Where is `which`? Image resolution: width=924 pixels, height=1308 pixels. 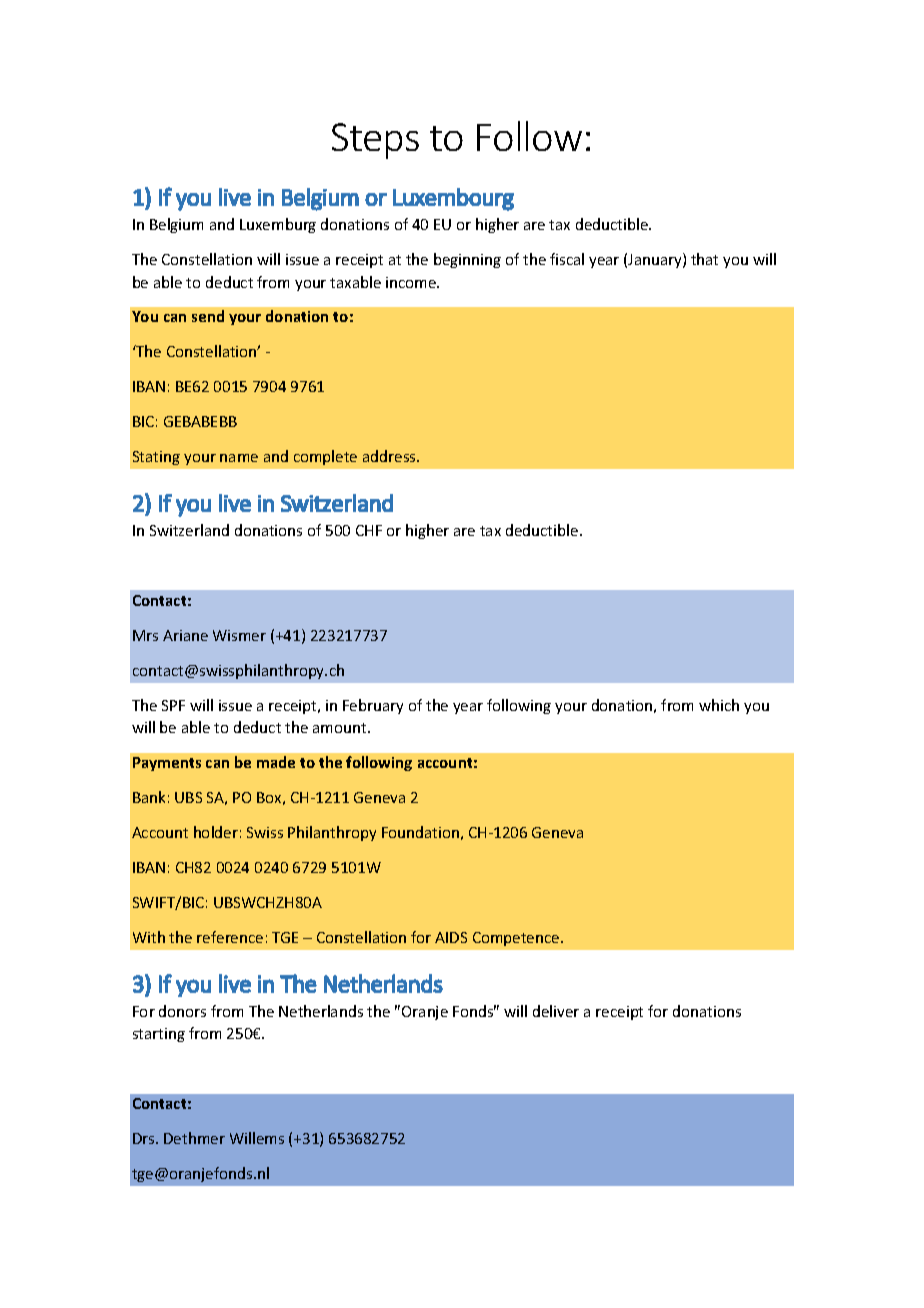
which is located at coordinates (719, 705).
